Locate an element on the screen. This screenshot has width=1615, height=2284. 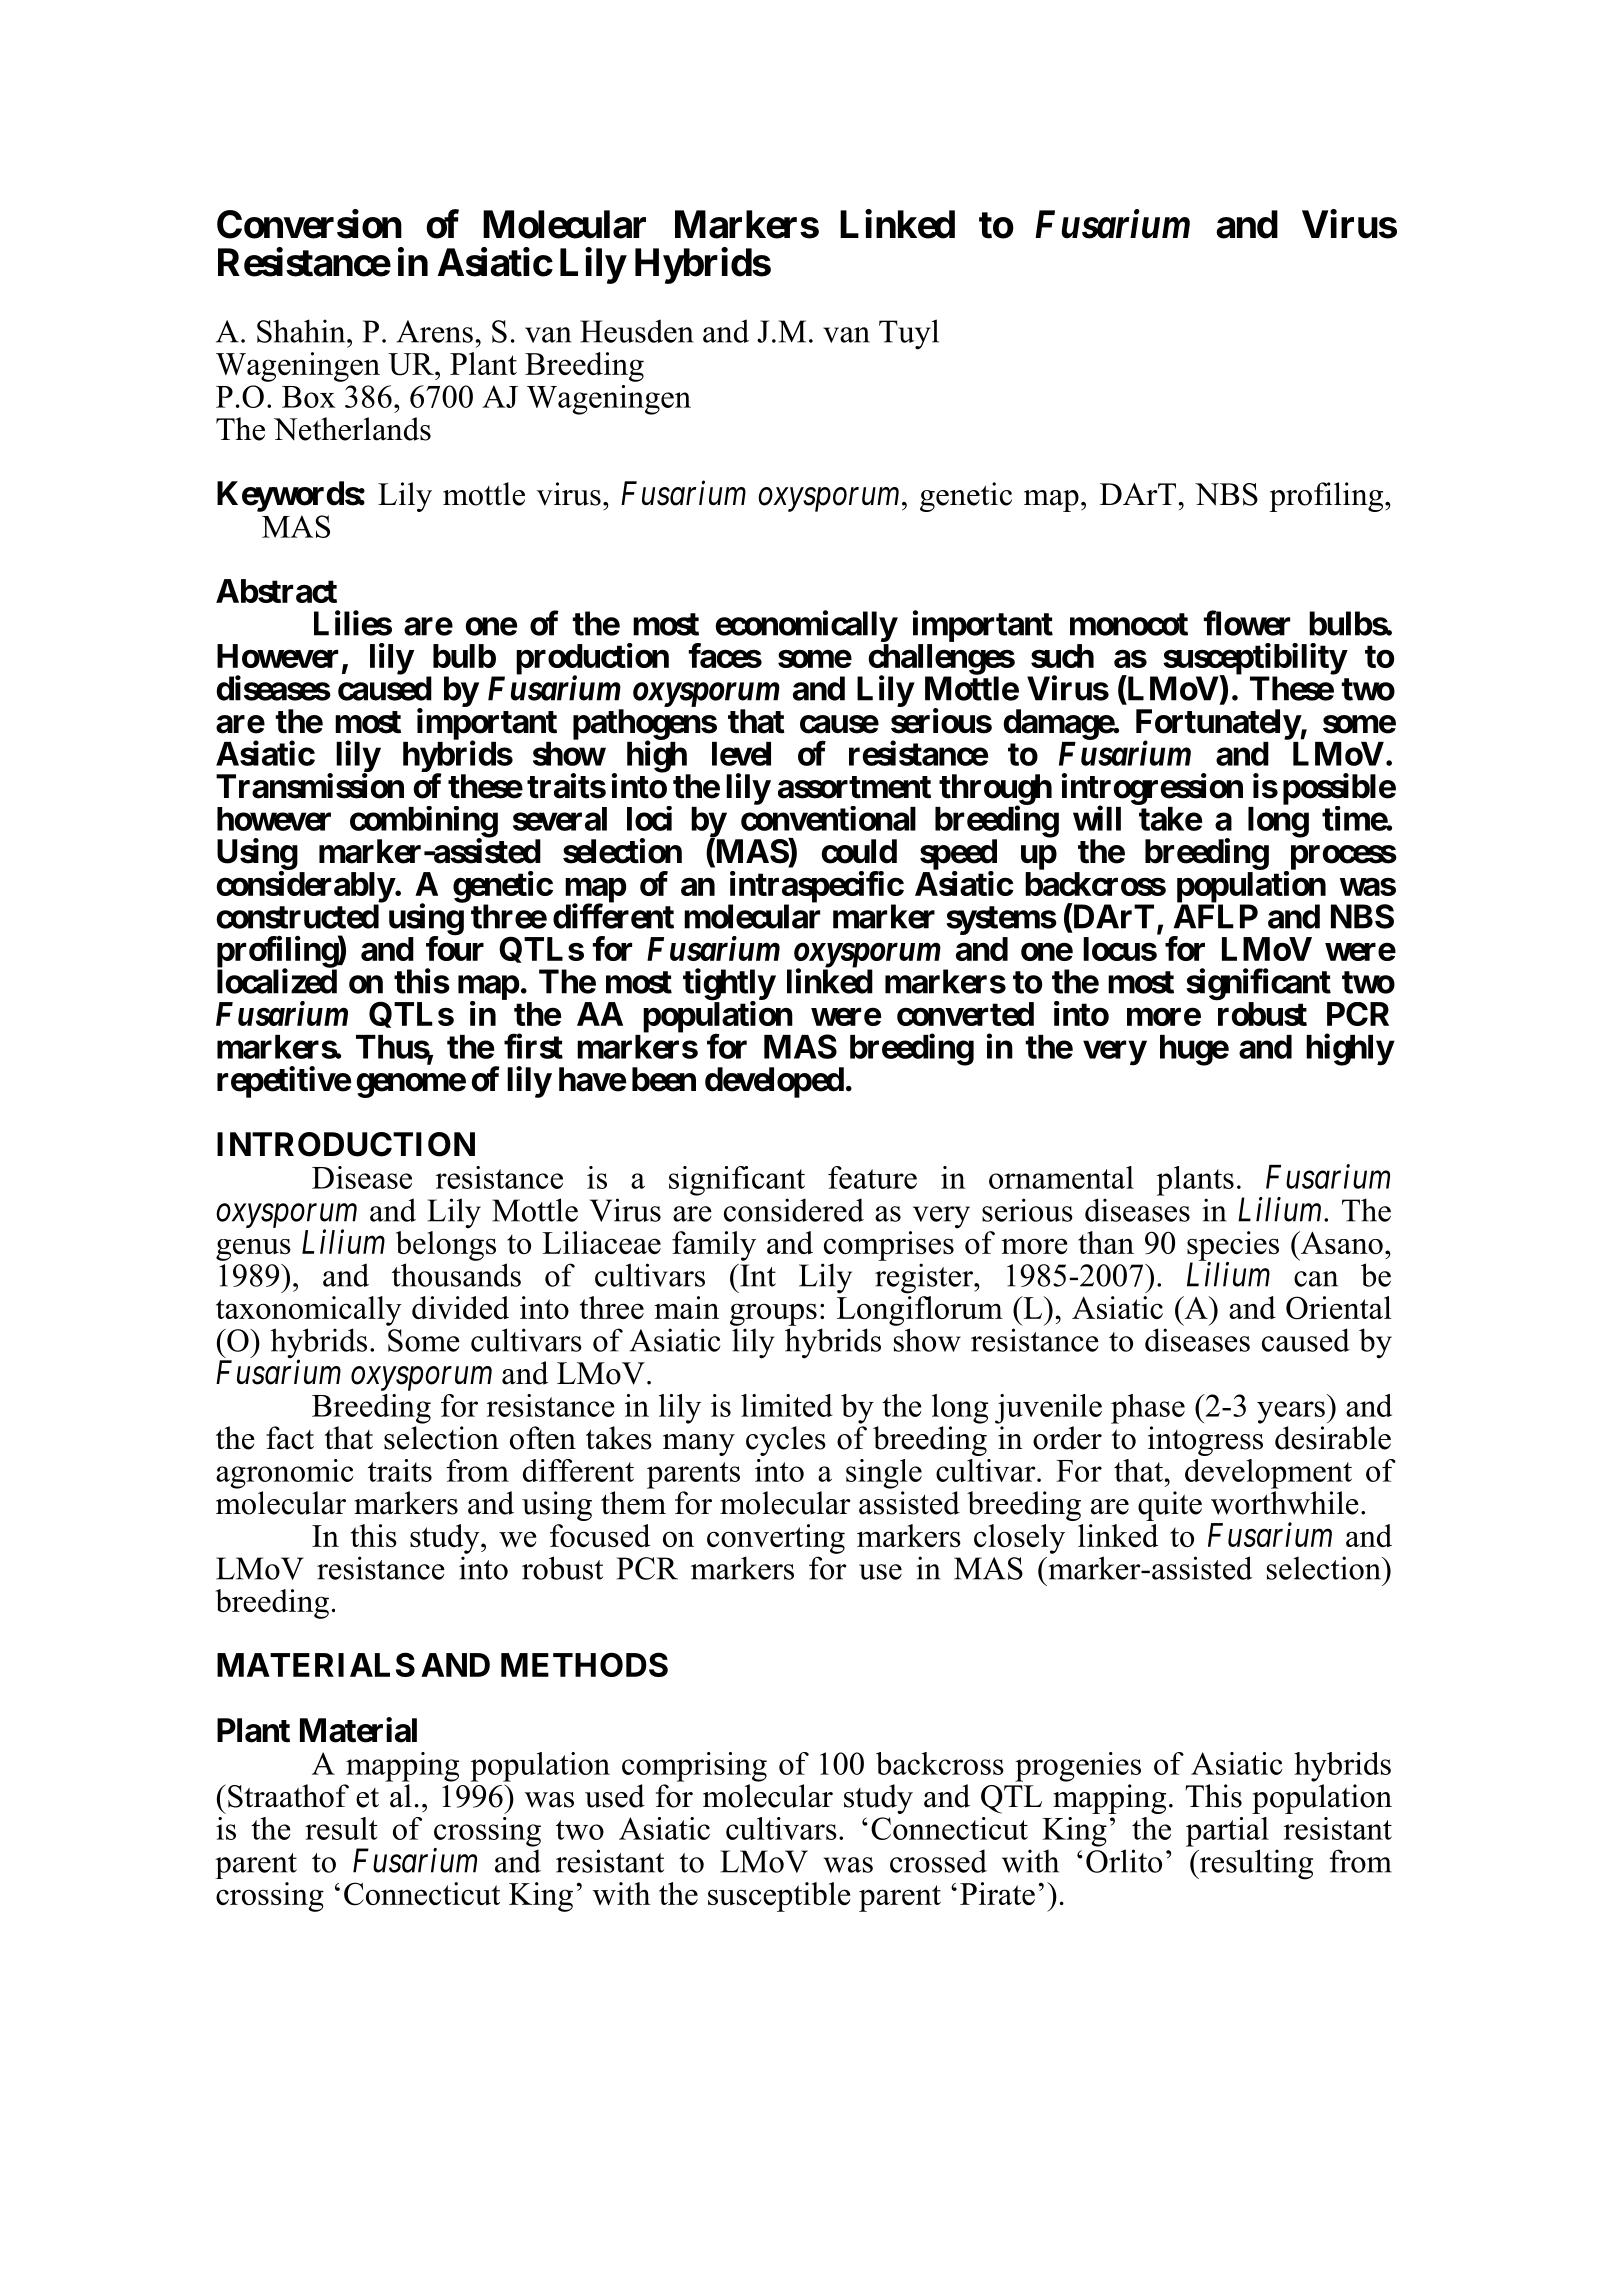
flower is located at coordinates (1247, 623).
